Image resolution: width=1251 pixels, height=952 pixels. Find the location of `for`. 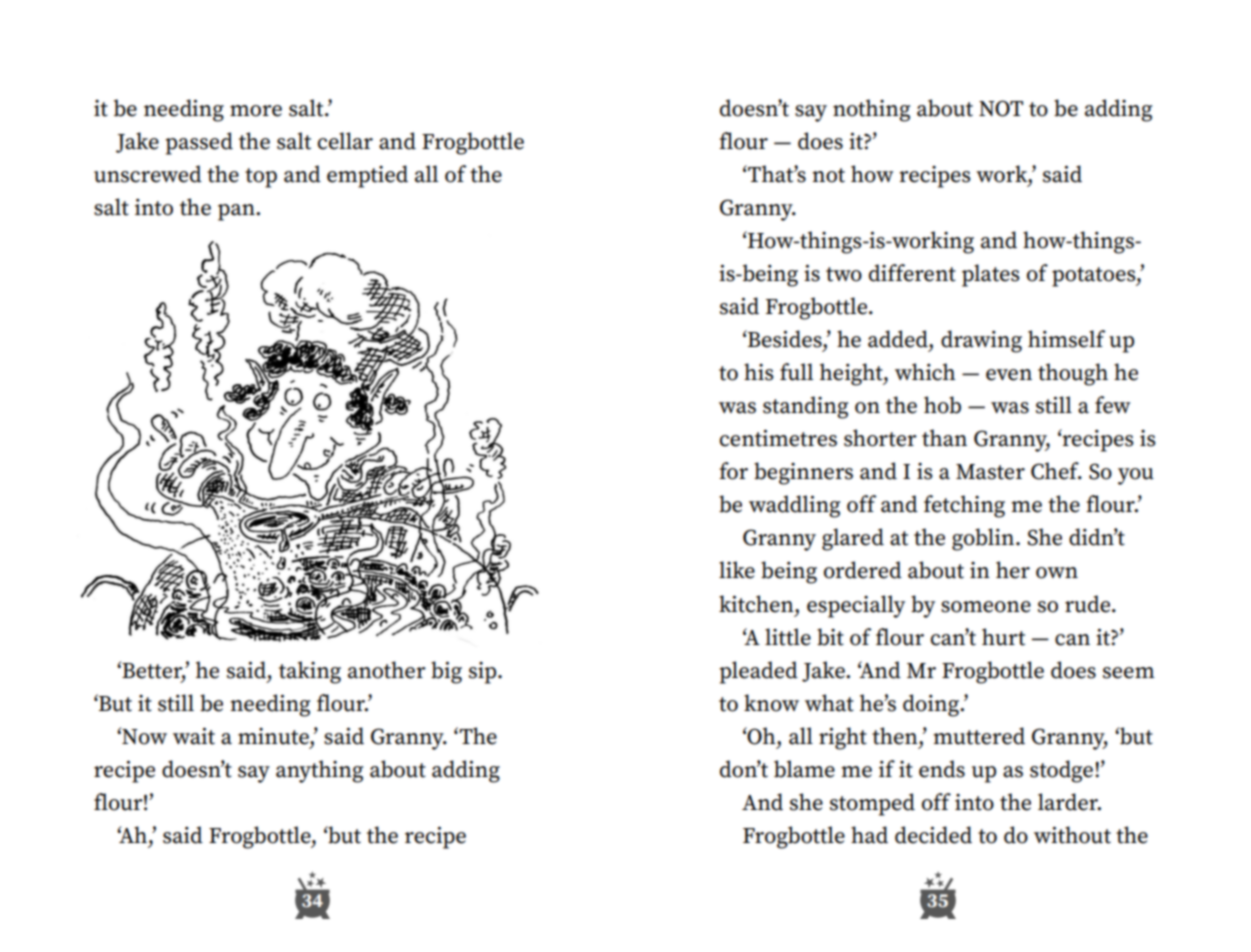

for is located at coordinates (733, 471).
